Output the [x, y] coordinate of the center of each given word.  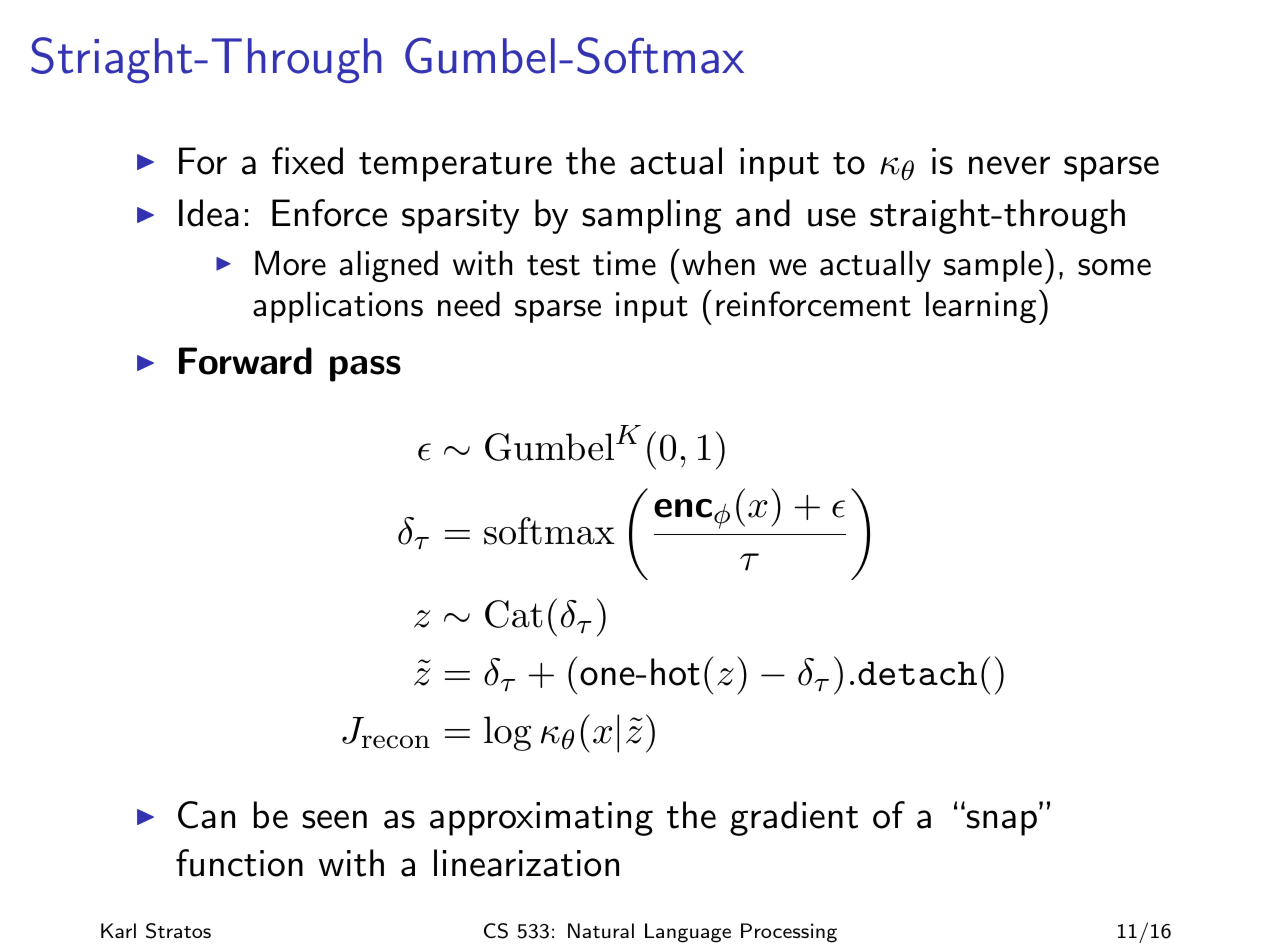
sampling [652, 216]
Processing [789, 933]
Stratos [178, 931]
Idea [209, 213]
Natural [601, 930]
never [1009, 165]
